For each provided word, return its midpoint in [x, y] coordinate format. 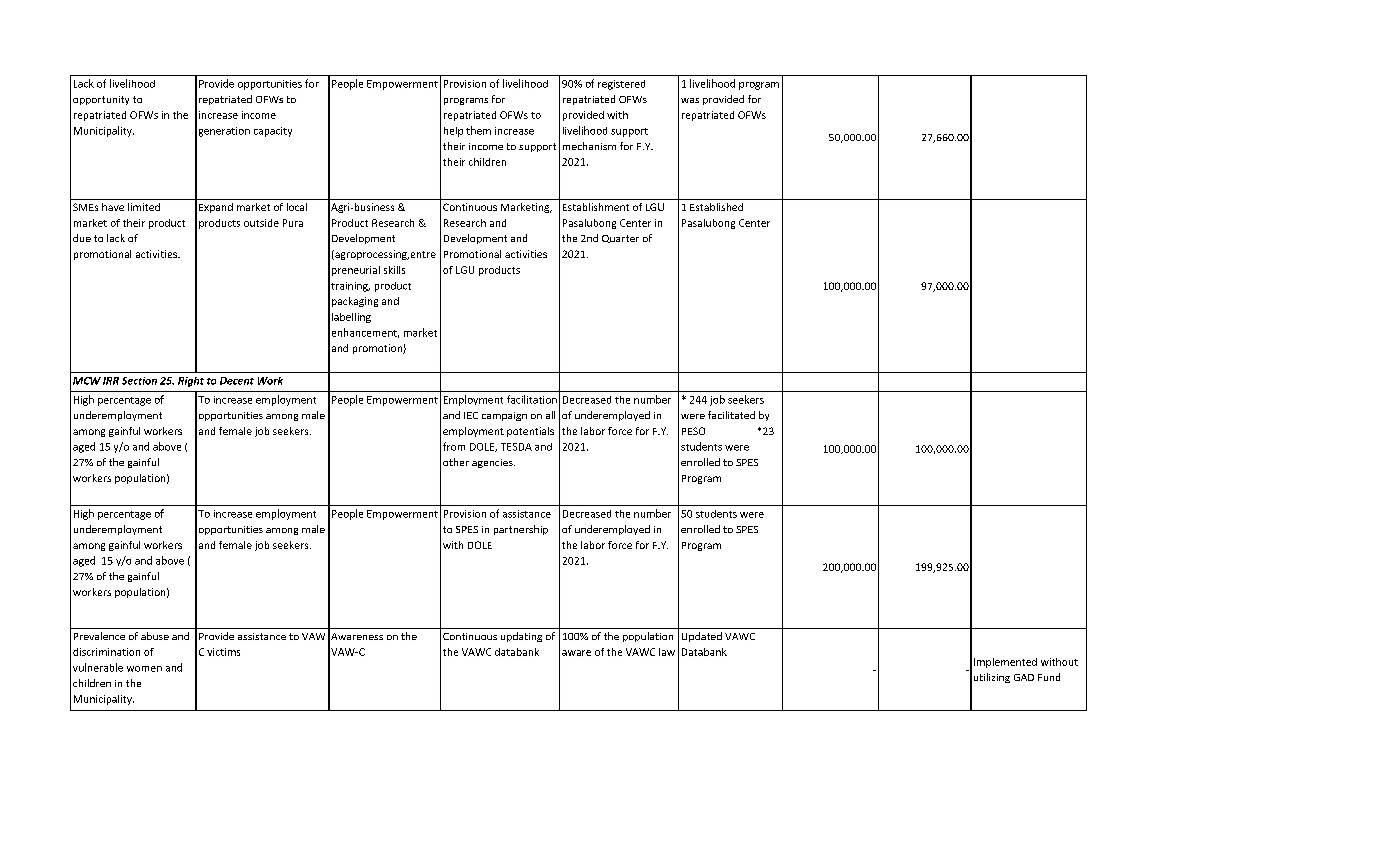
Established [716, 207]
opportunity [101, 100]
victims [223, 652]
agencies [493, 463]
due [82, 238]
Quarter [620, 239]
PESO [693, 431]
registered [621, 85]
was [690, 100]
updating [521, 637]
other [456, 462]
